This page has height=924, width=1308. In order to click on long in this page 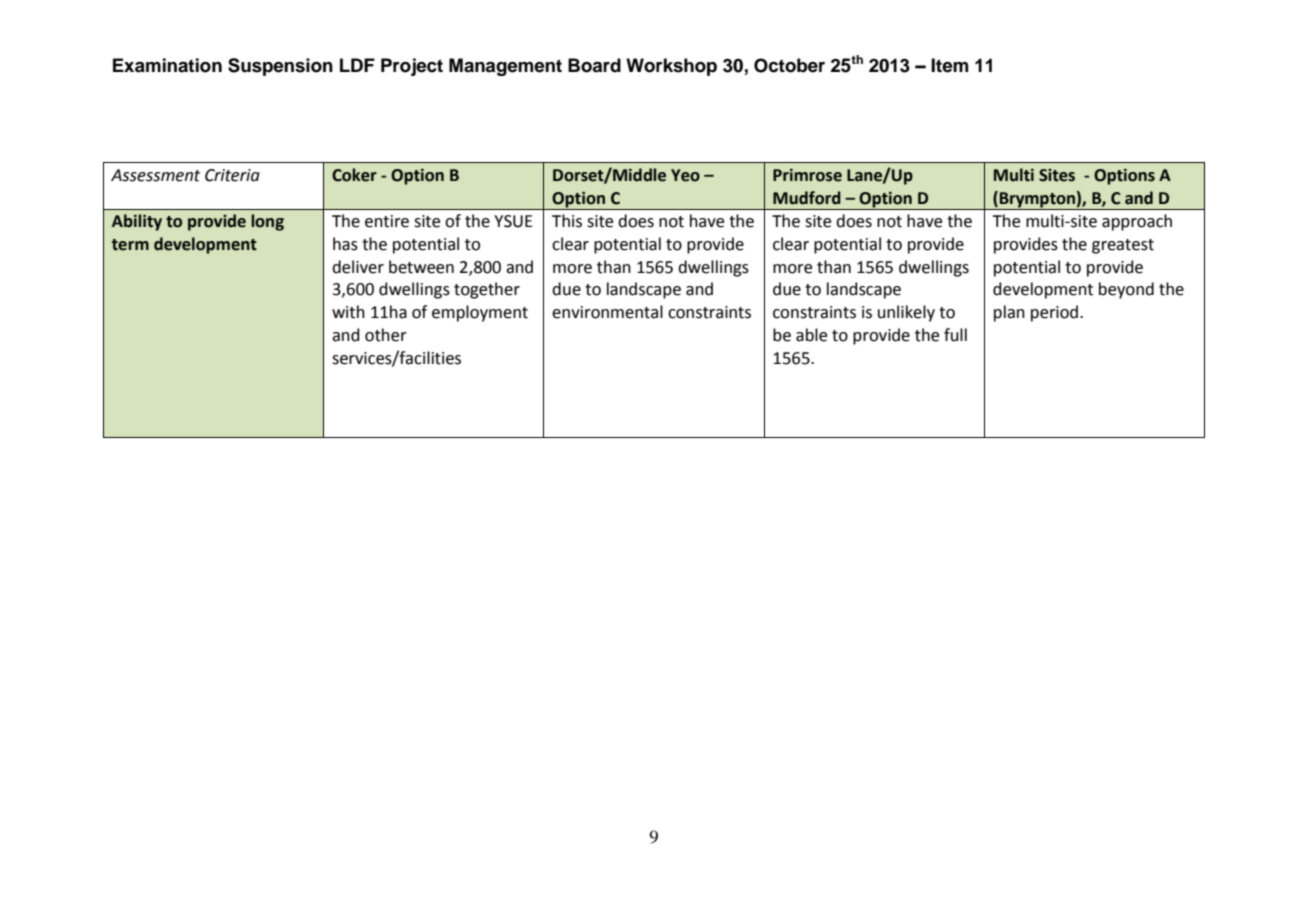, I will do `click(267, 222)`.
